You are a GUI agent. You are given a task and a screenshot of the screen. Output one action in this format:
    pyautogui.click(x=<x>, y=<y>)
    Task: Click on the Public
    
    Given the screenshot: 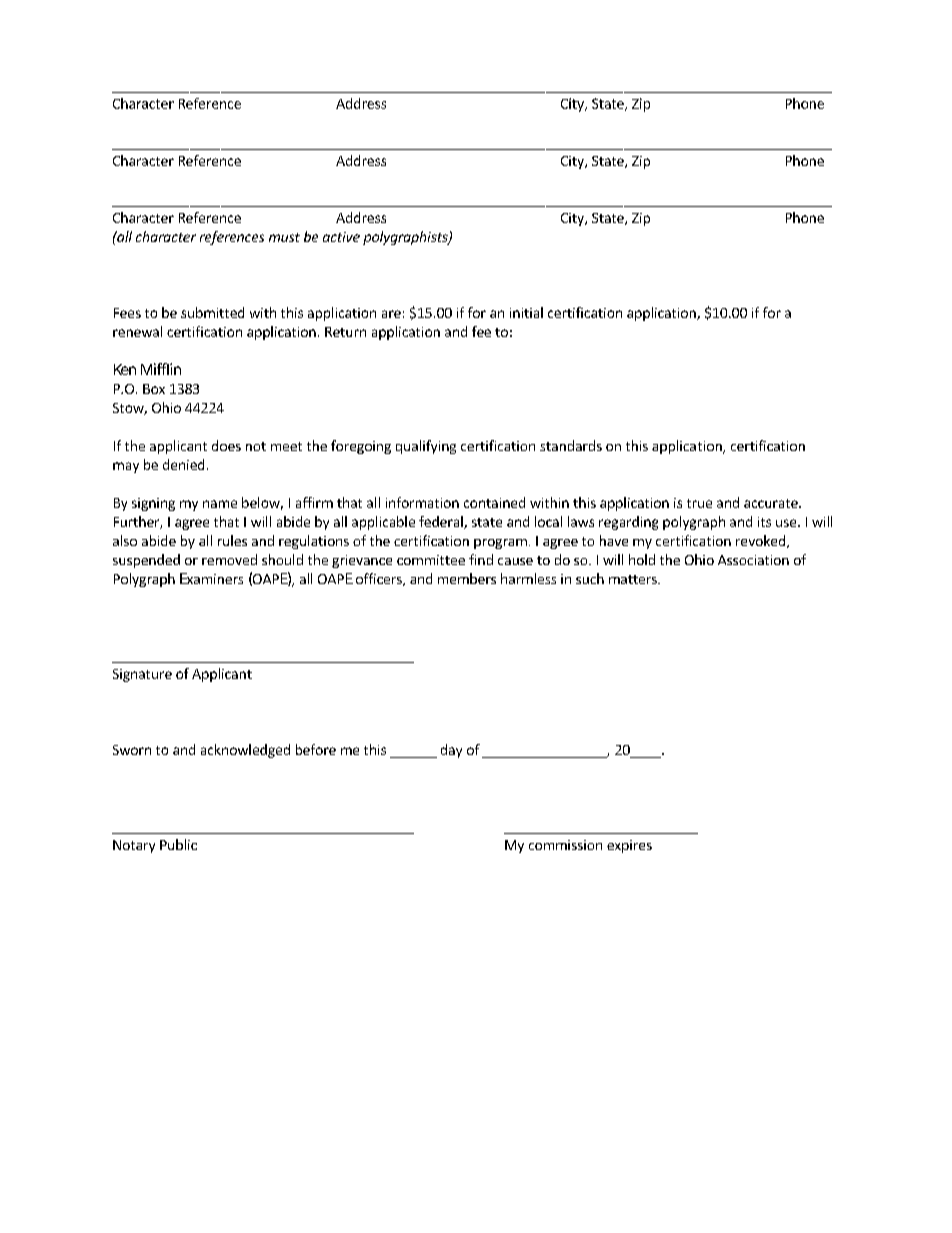 What is the action you would take?
    pyautogui.click(x=178, y=844)
